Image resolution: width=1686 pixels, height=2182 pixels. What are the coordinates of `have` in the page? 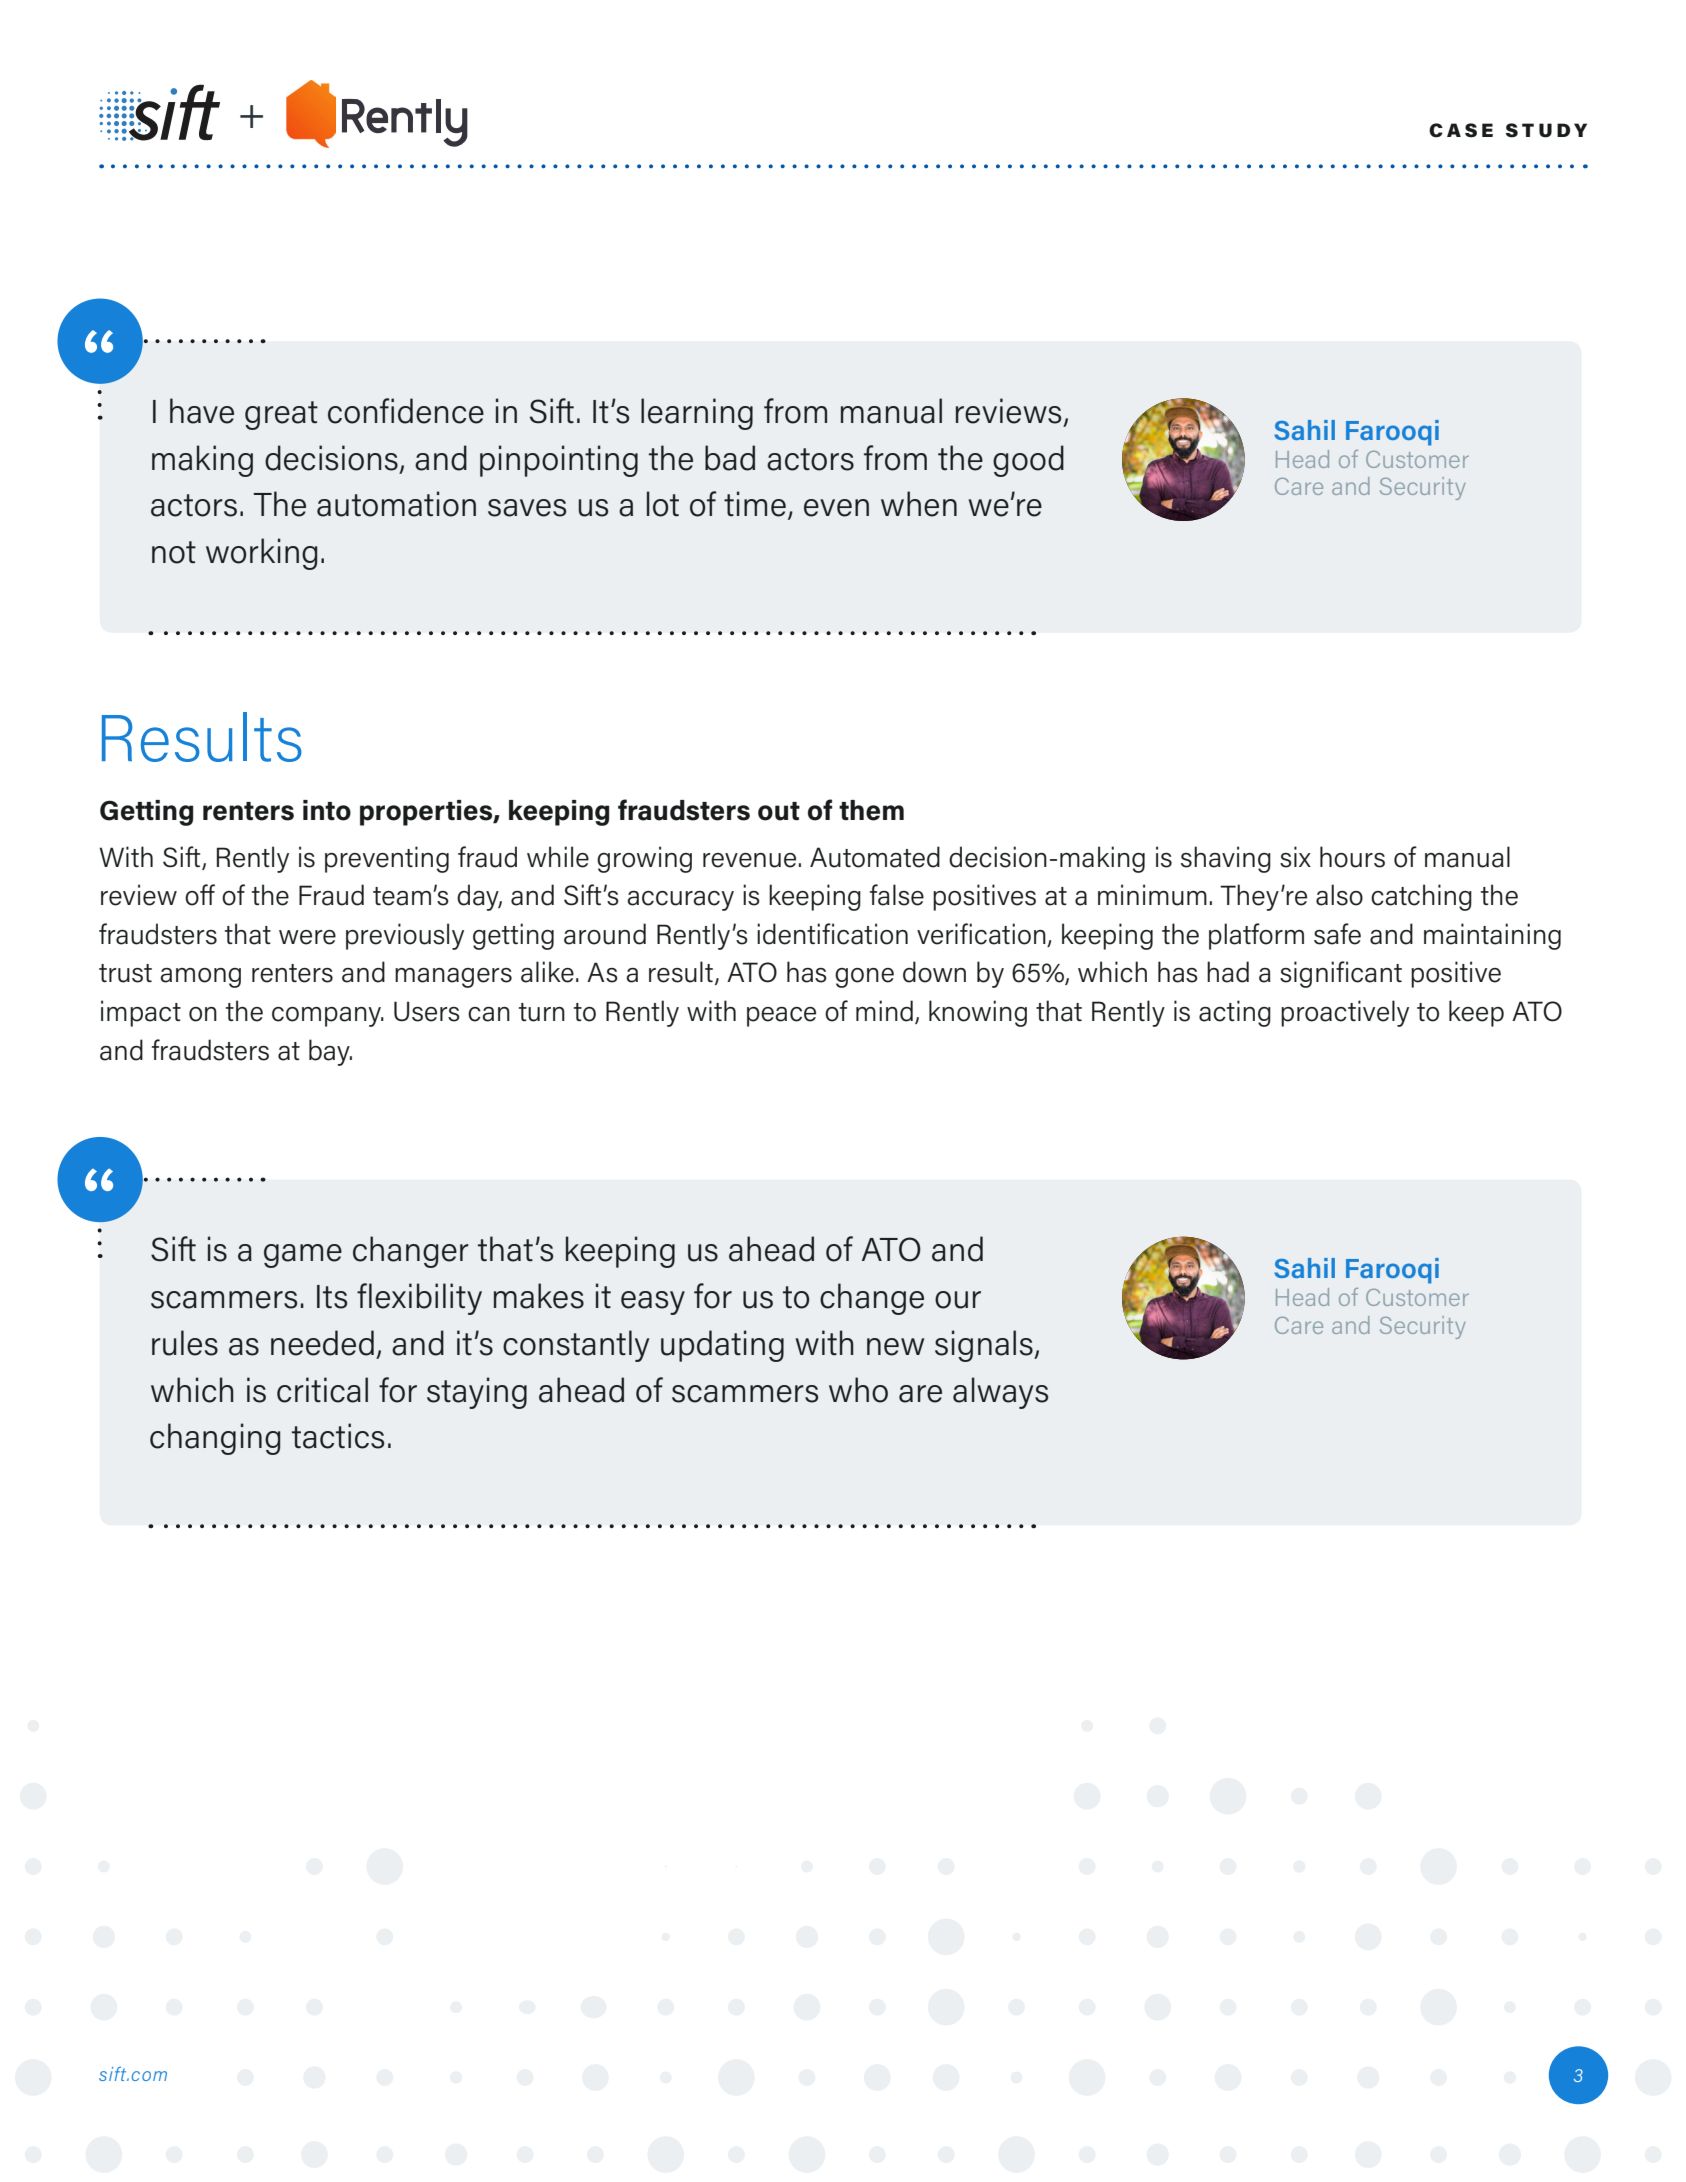 It's located at (202, 411).
